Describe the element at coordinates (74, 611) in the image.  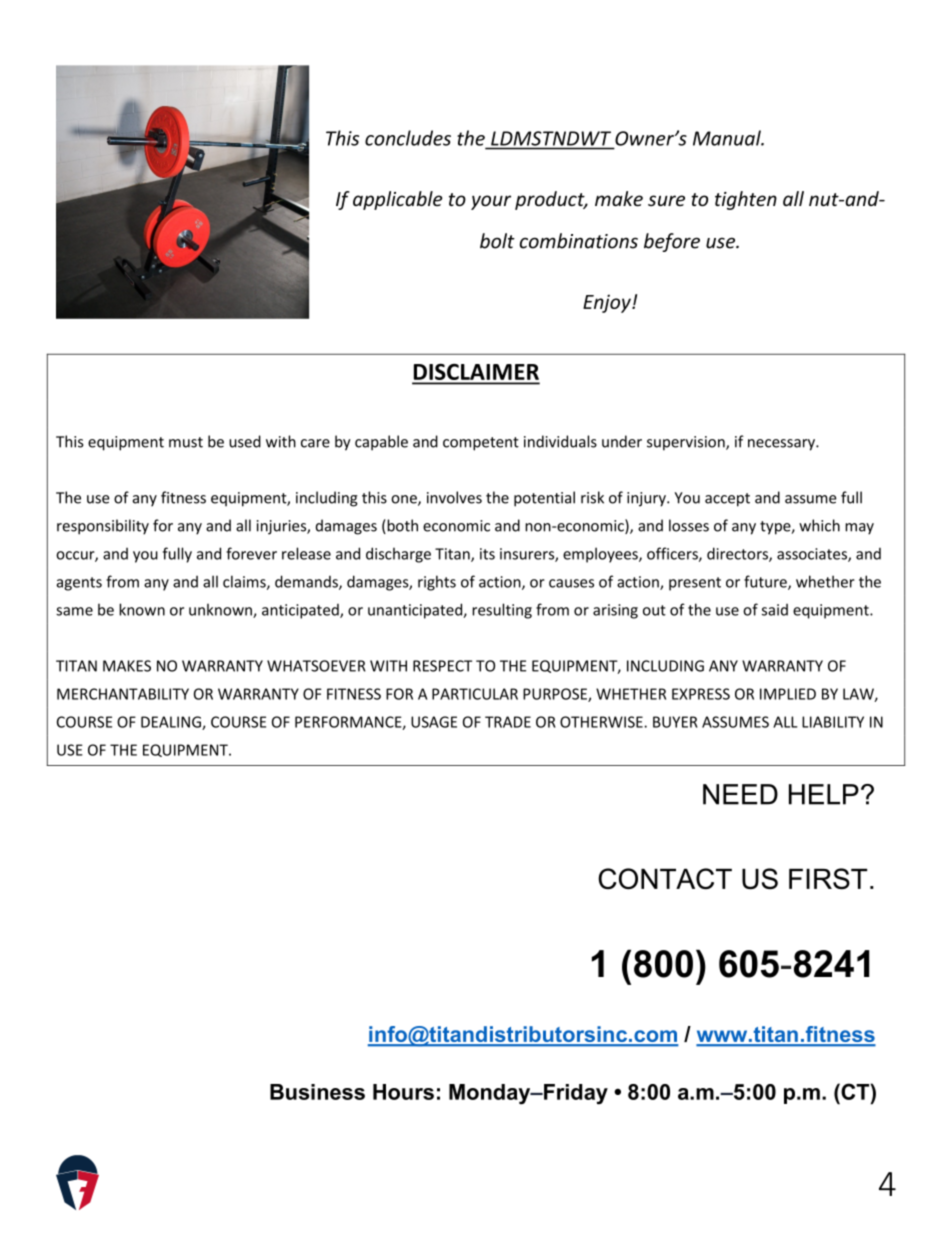
I see `same` at that location.
